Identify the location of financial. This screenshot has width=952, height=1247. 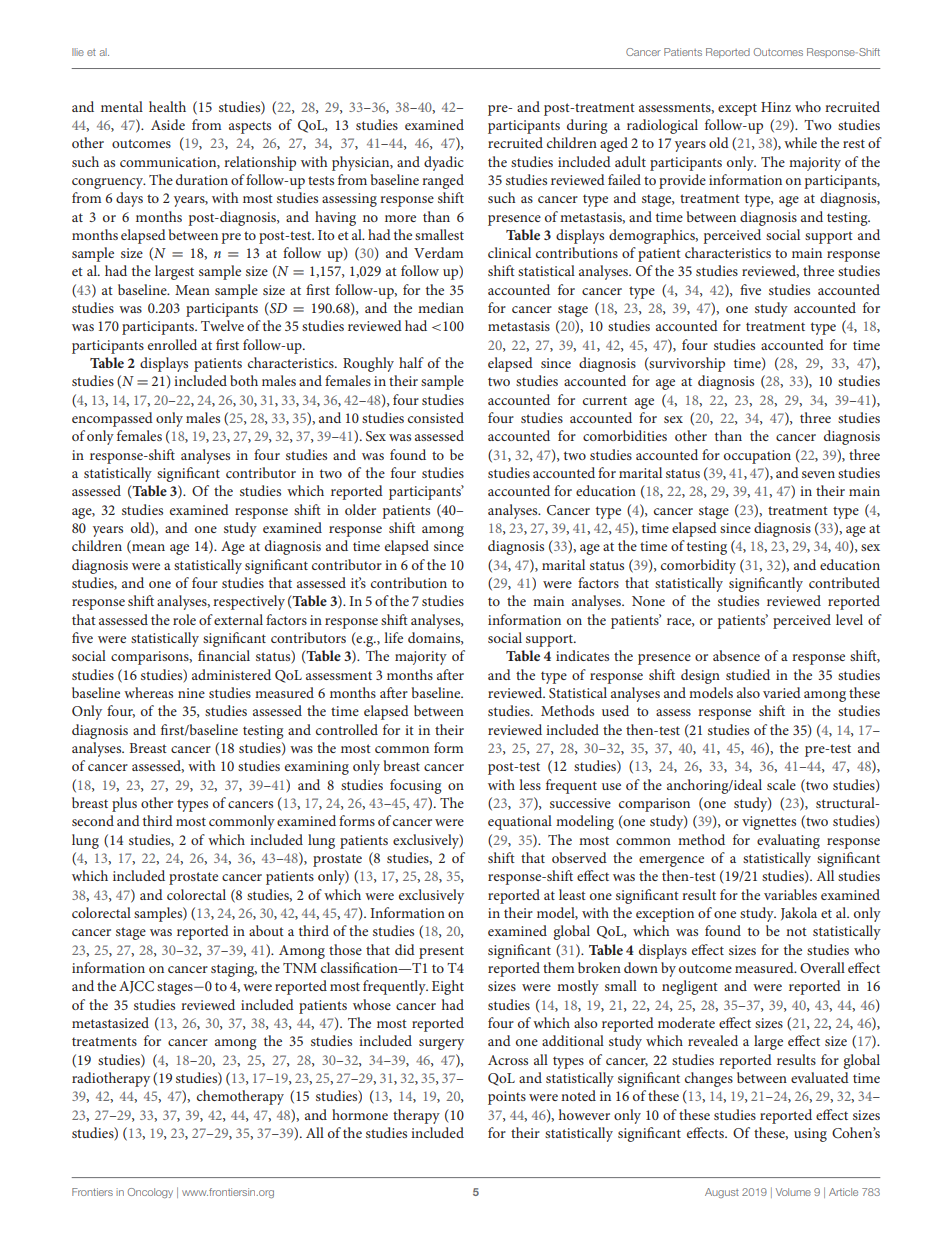
(224, 655).
